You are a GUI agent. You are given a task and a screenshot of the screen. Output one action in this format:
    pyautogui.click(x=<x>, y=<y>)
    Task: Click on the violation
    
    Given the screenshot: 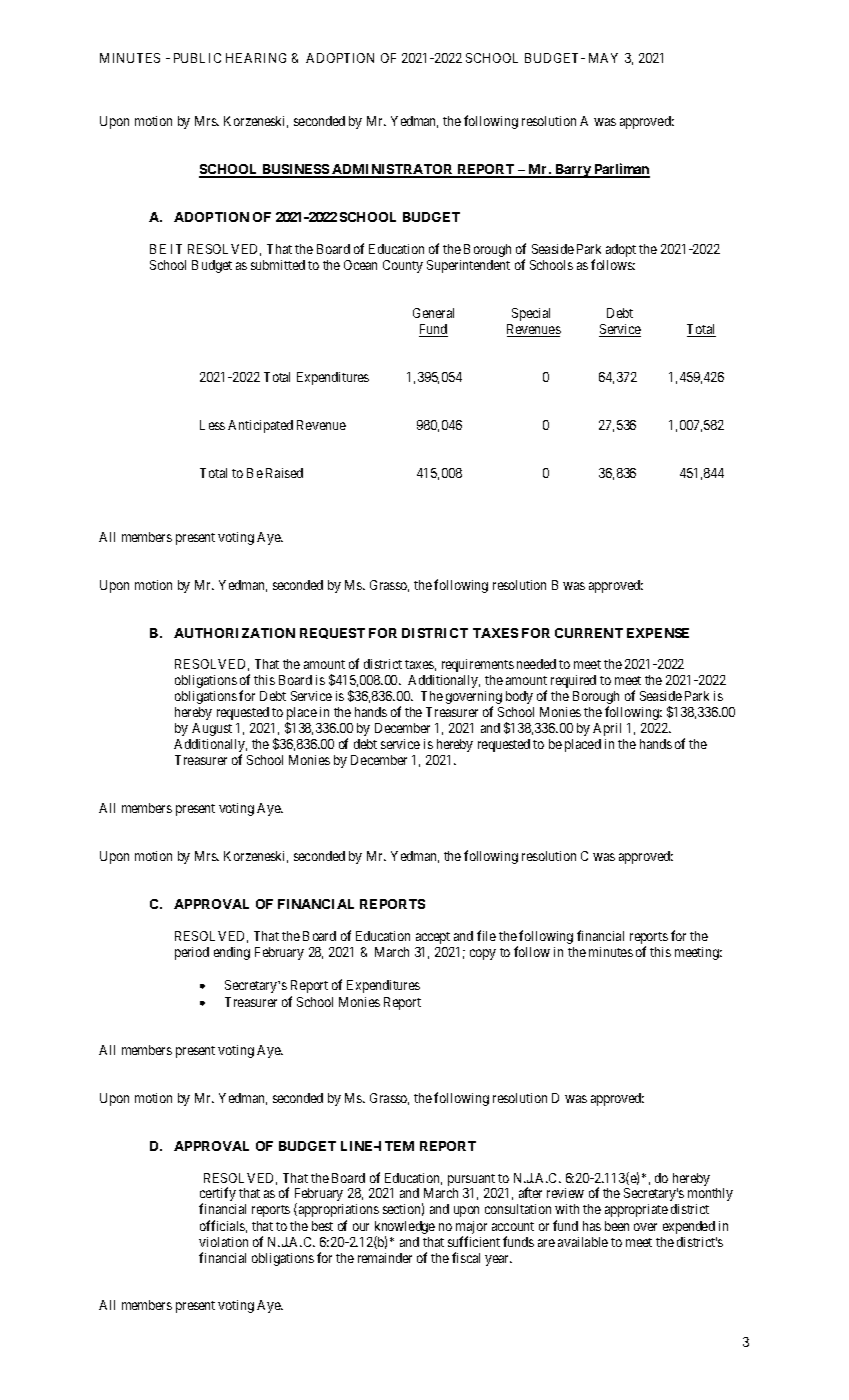 What is the action you would take?
    pyautogui.click(x=223, y=1242)
